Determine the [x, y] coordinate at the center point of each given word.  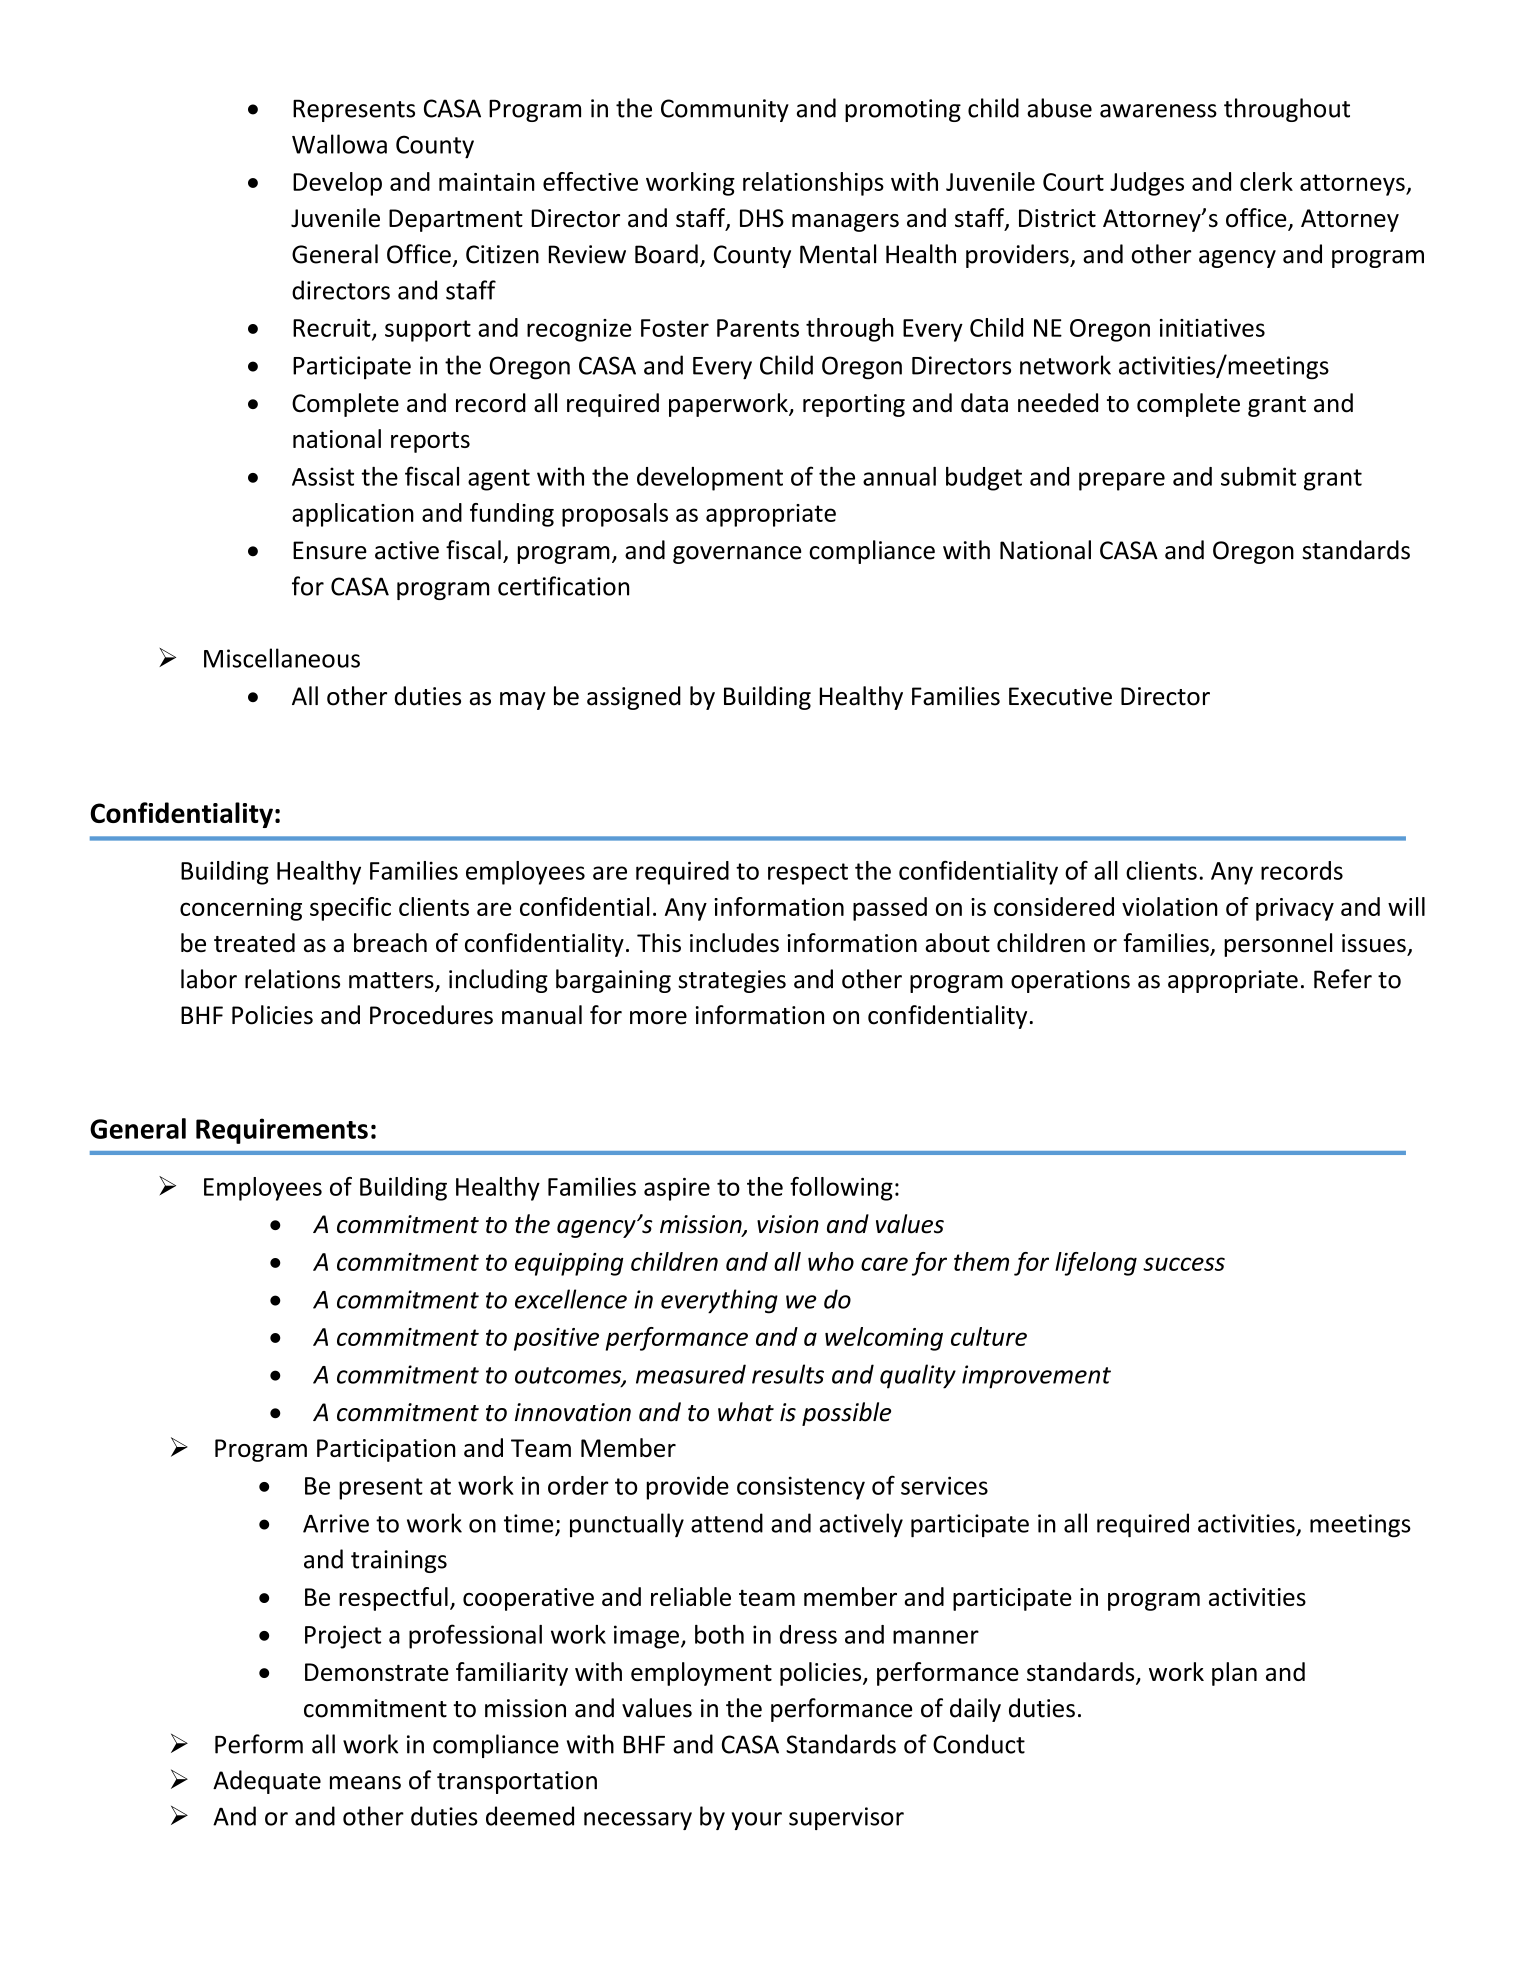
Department [456, 220]
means [365, 1783]
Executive [1060, 696]
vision [788, 1224]
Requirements [282, 1131]
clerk [1266, 181]
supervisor [846, 1818]
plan [1234, 1674]
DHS [762, 218]
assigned [634, 698]
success [1184, 1264]
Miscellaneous [282, 658]
